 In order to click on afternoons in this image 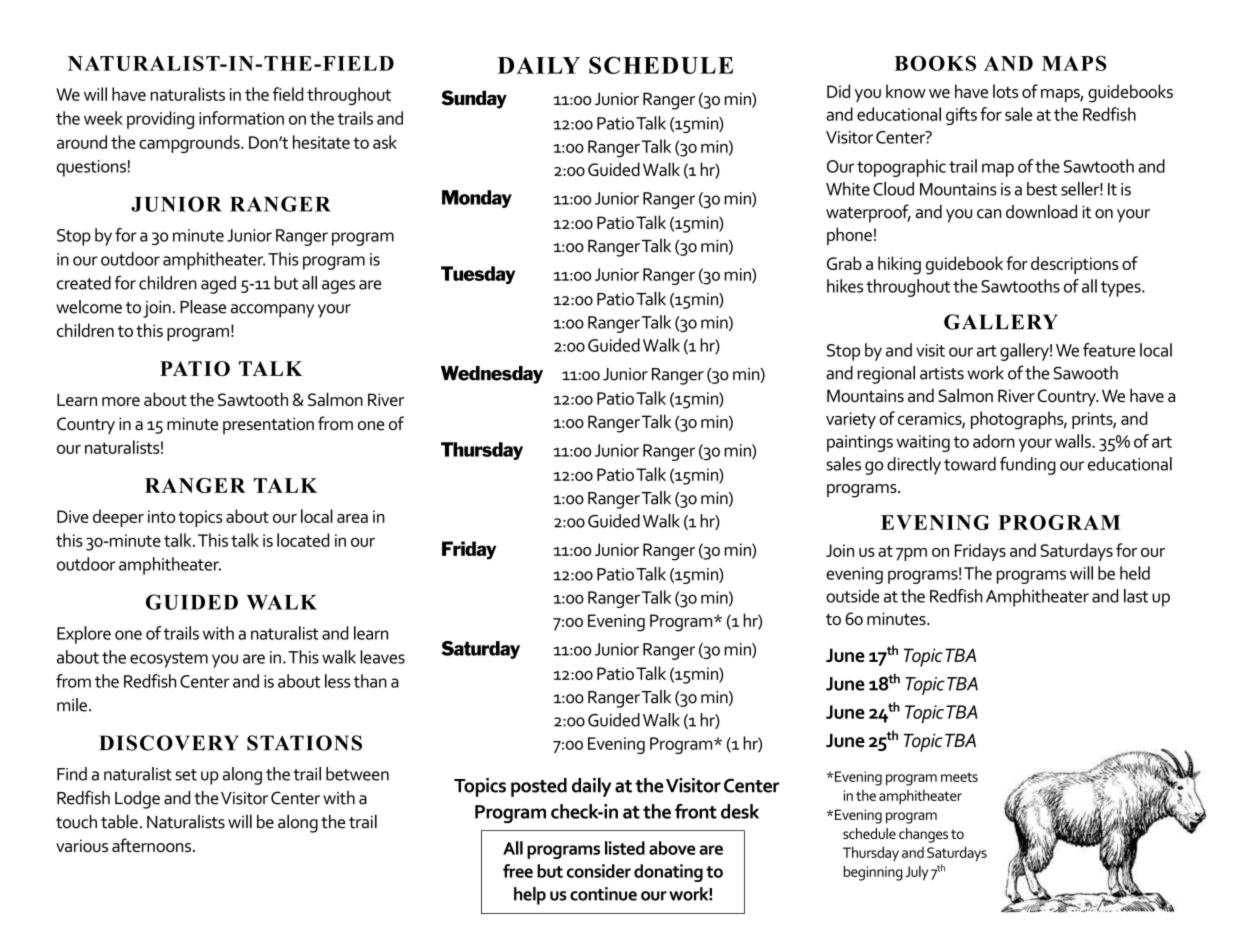, I will do `click(151, 845)`.
